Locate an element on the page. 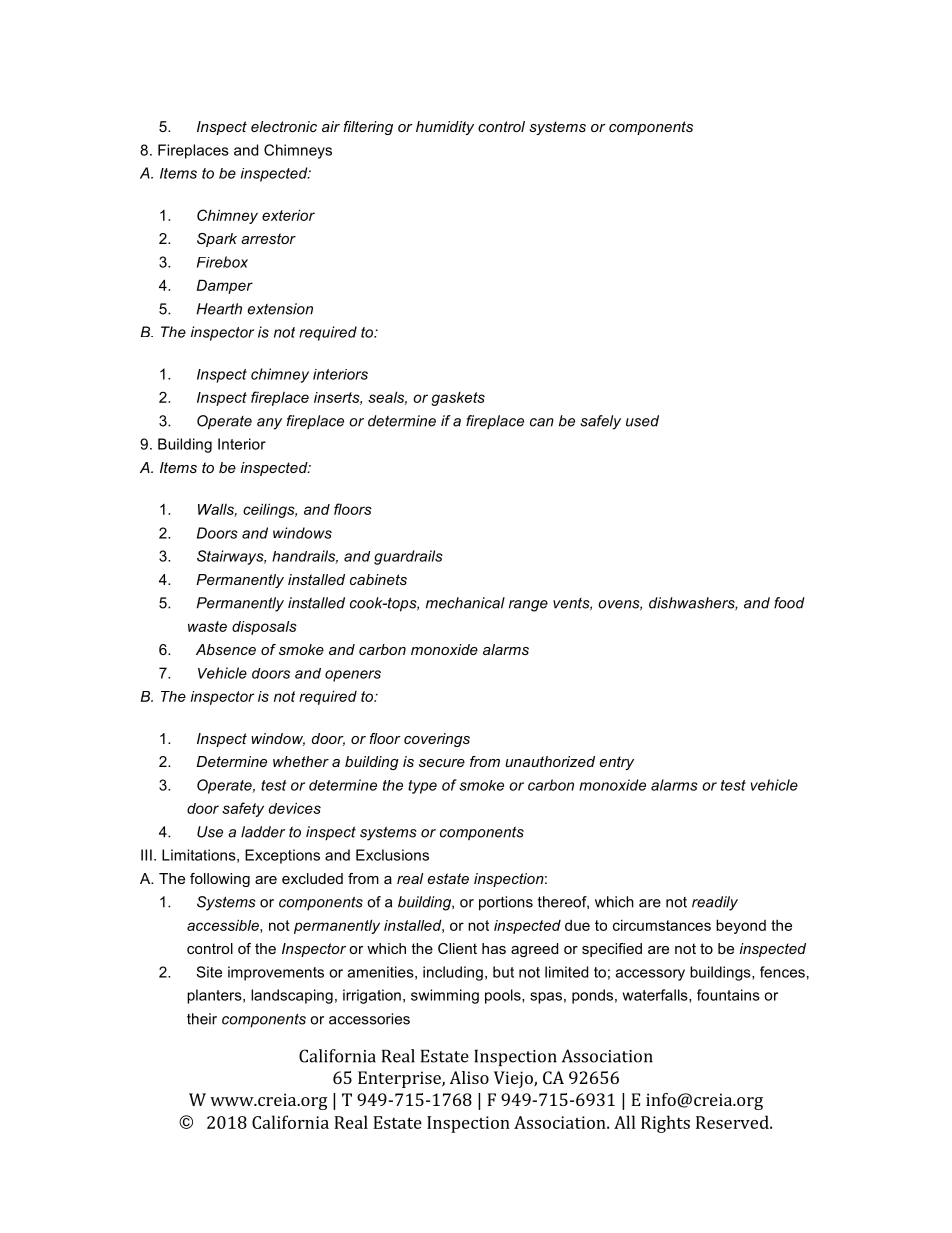 The image size is (952, 1233). any is located at coordinates (269, 424).
